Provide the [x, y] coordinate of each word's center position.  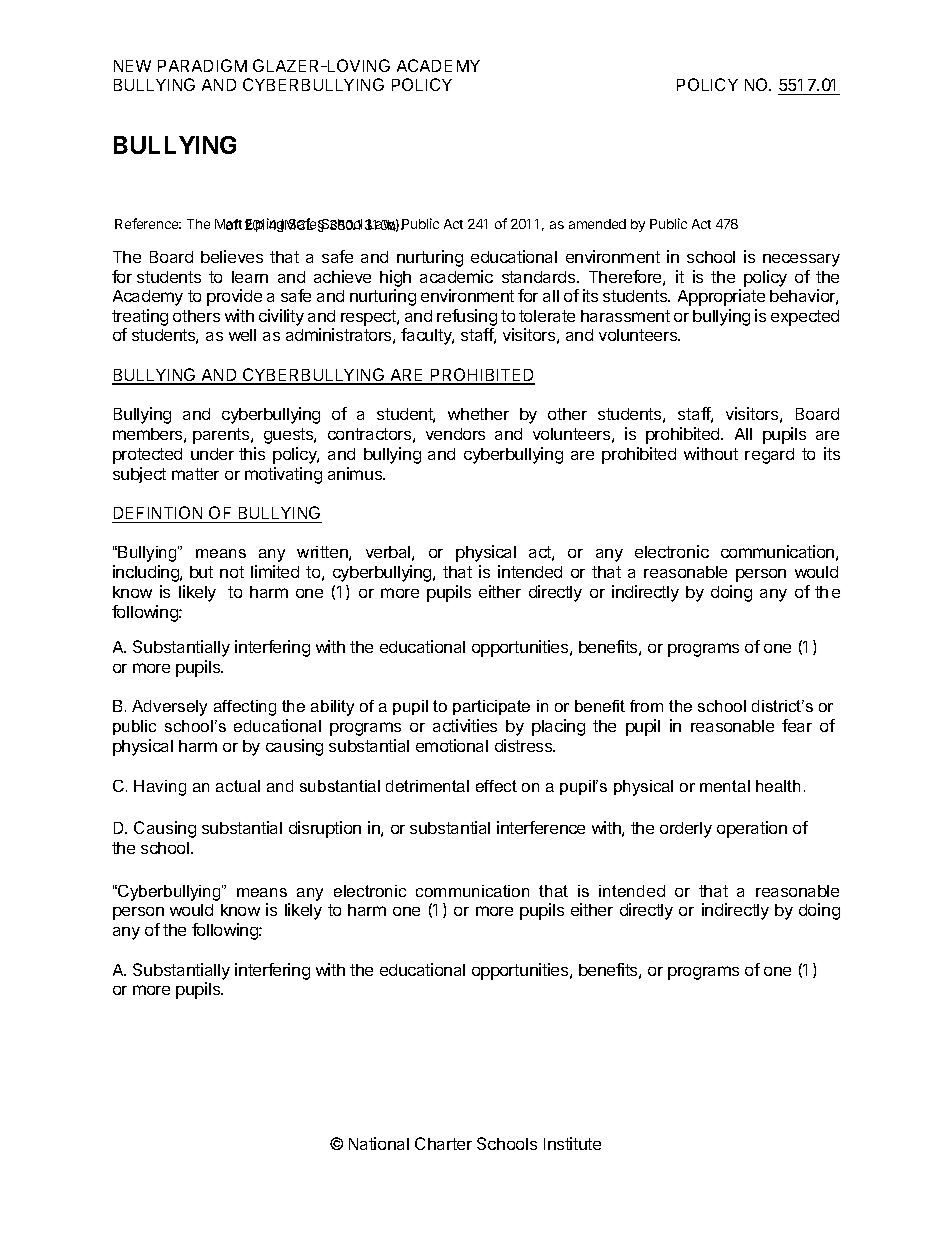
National [379, 1143]
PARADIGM [202, 65]
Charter [443, 1143]
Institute [572, 1143]
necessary [801, 260]
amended [597, 224]
